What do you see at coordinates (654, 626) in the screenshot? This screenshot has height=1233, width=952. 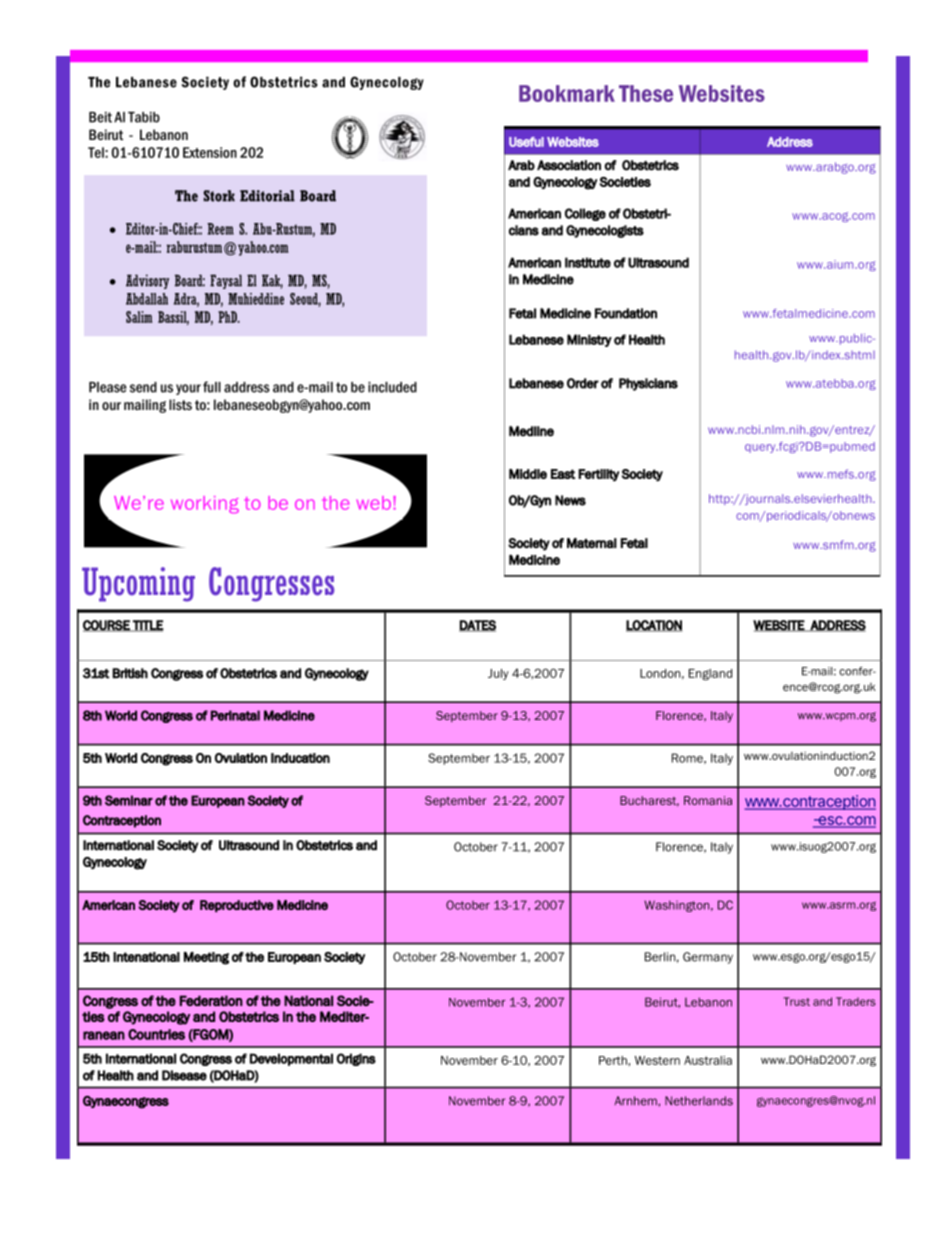 I see `LOCATION` at bounding box center [654, 626].
